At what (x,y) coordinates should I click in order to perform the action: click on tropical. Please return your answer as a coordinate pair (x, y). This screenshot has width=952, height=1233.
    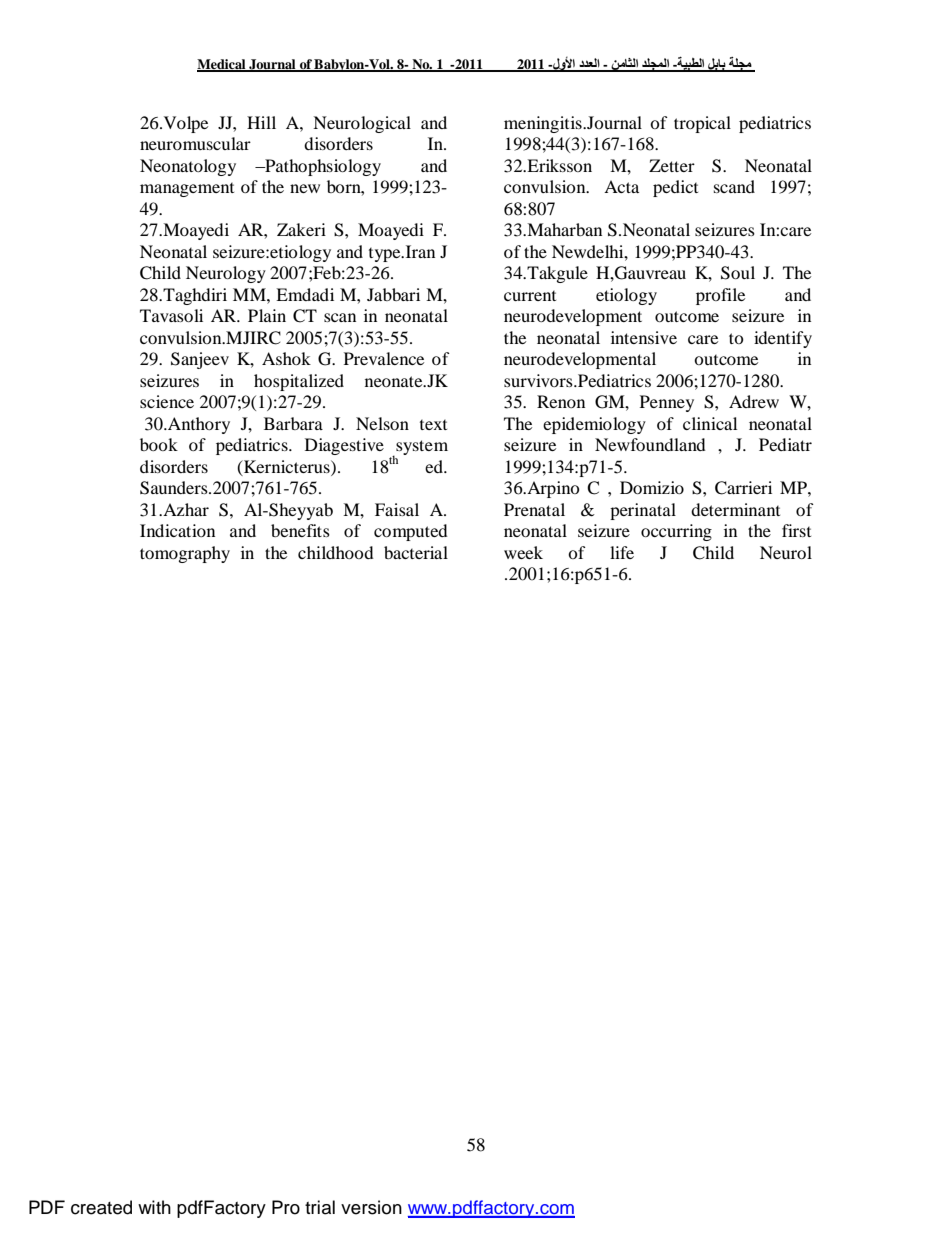
    Looking at the image, I should click on (702, 124).
